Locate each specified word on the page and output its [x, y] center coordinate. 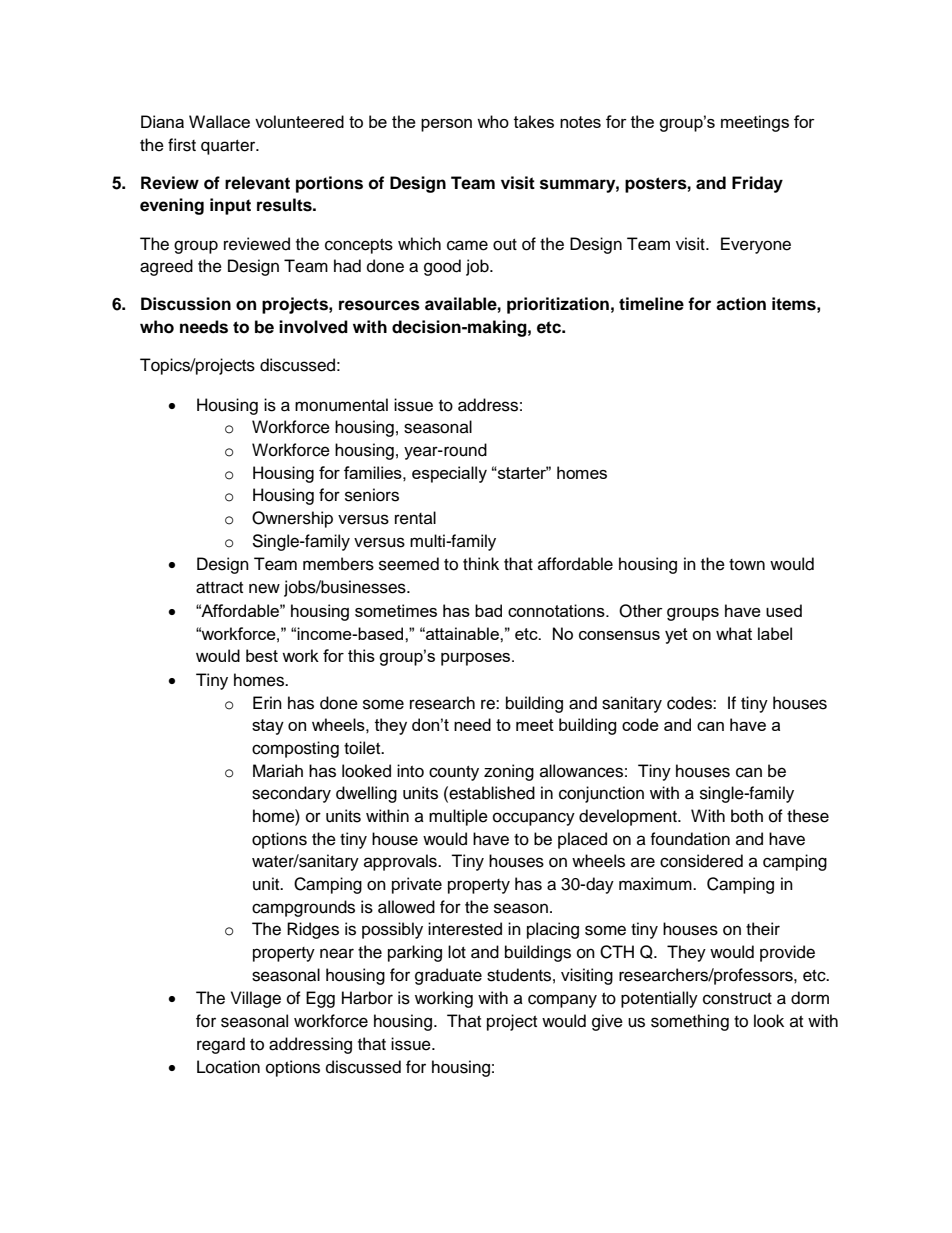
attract [219, 588]
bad [488, 610]
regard [221, 1045]
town [747, 565]
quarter [229, 147]
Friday [757, 184]
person [446, 125]
